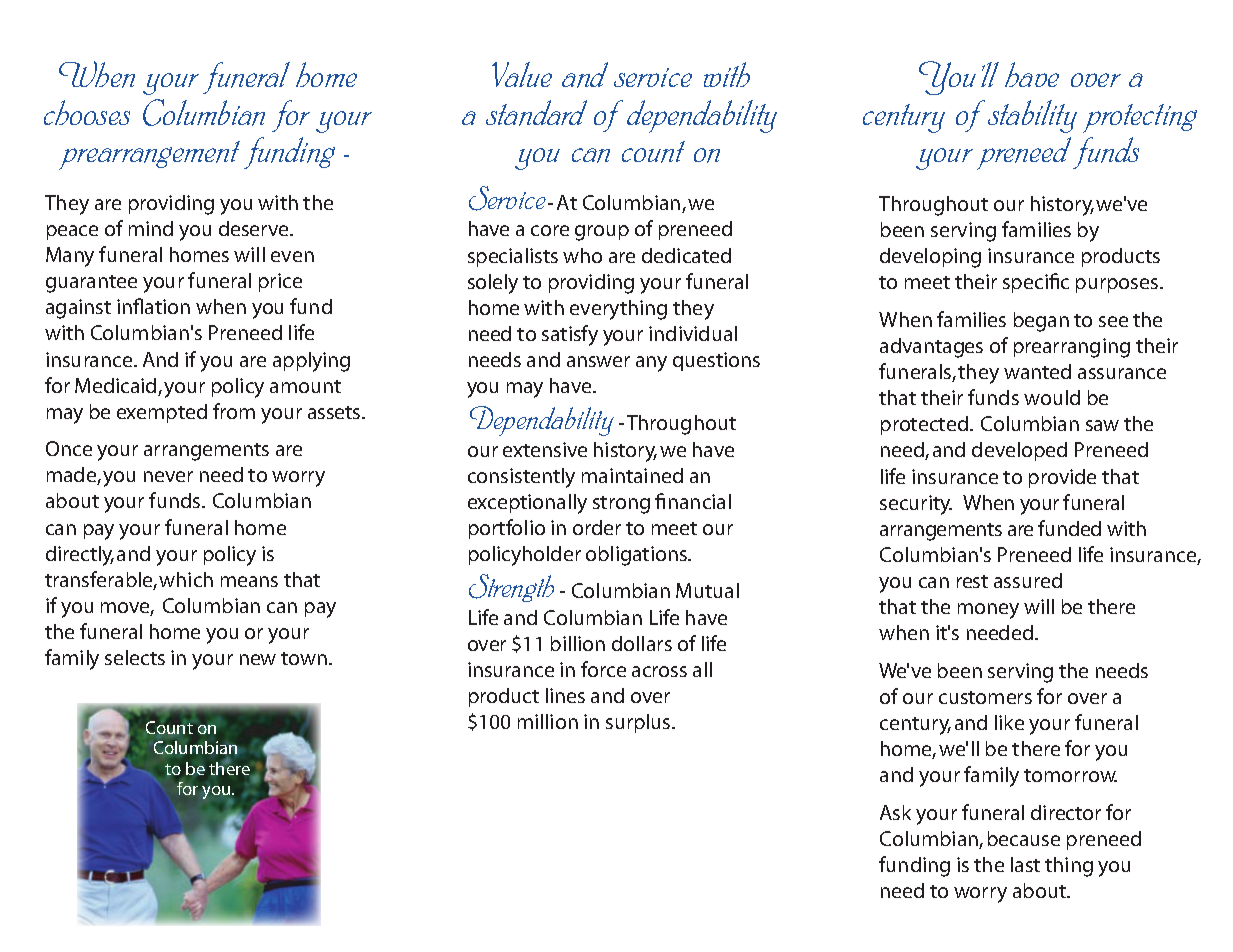  What do you see at coordinates (603, 669) in the document?
I see `force` at bounding box center [603, 669].
